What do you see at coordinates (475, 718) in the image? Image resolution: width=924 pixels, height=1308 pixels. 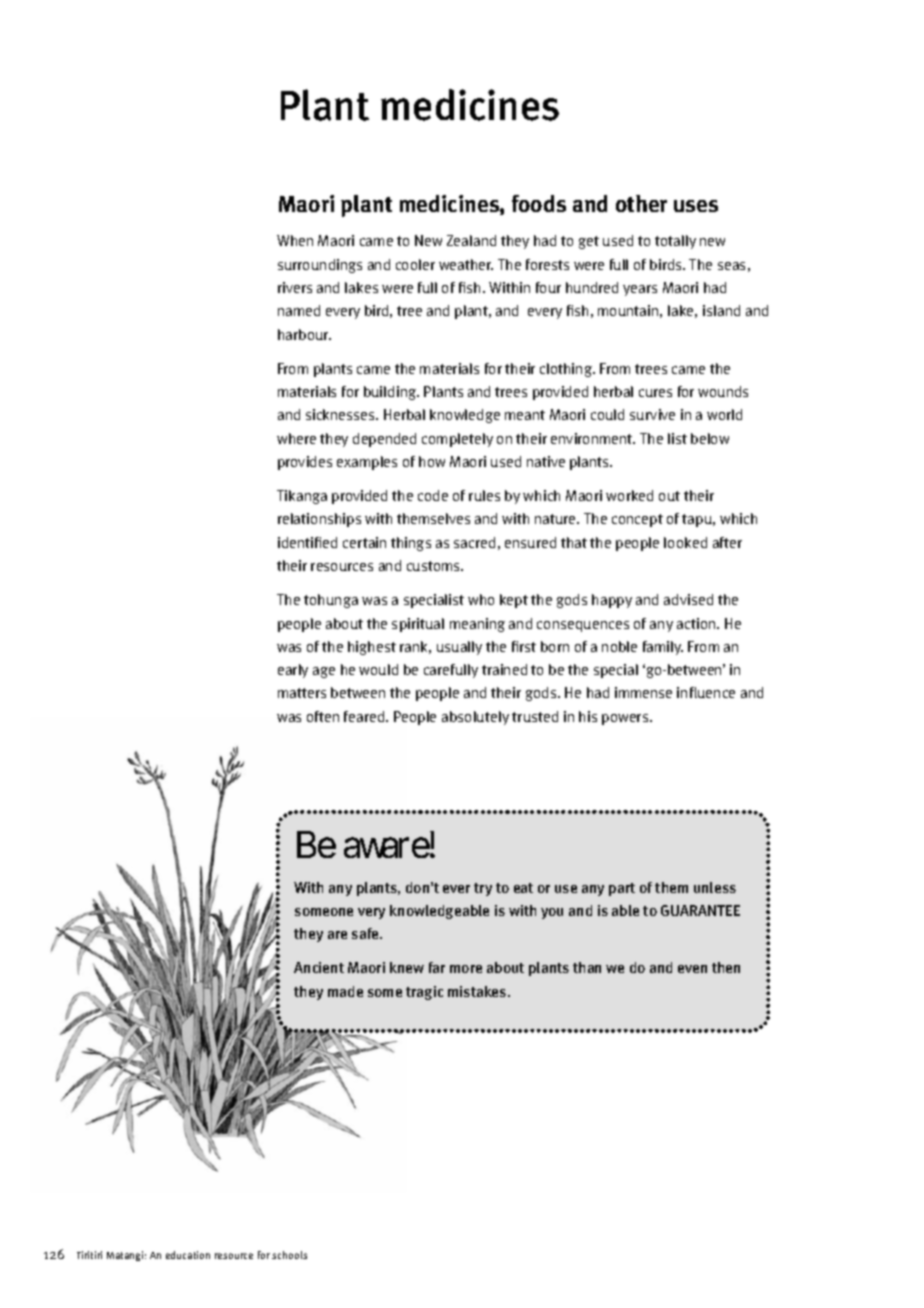 I see `absolutely` at bounding box center [475, 718].
